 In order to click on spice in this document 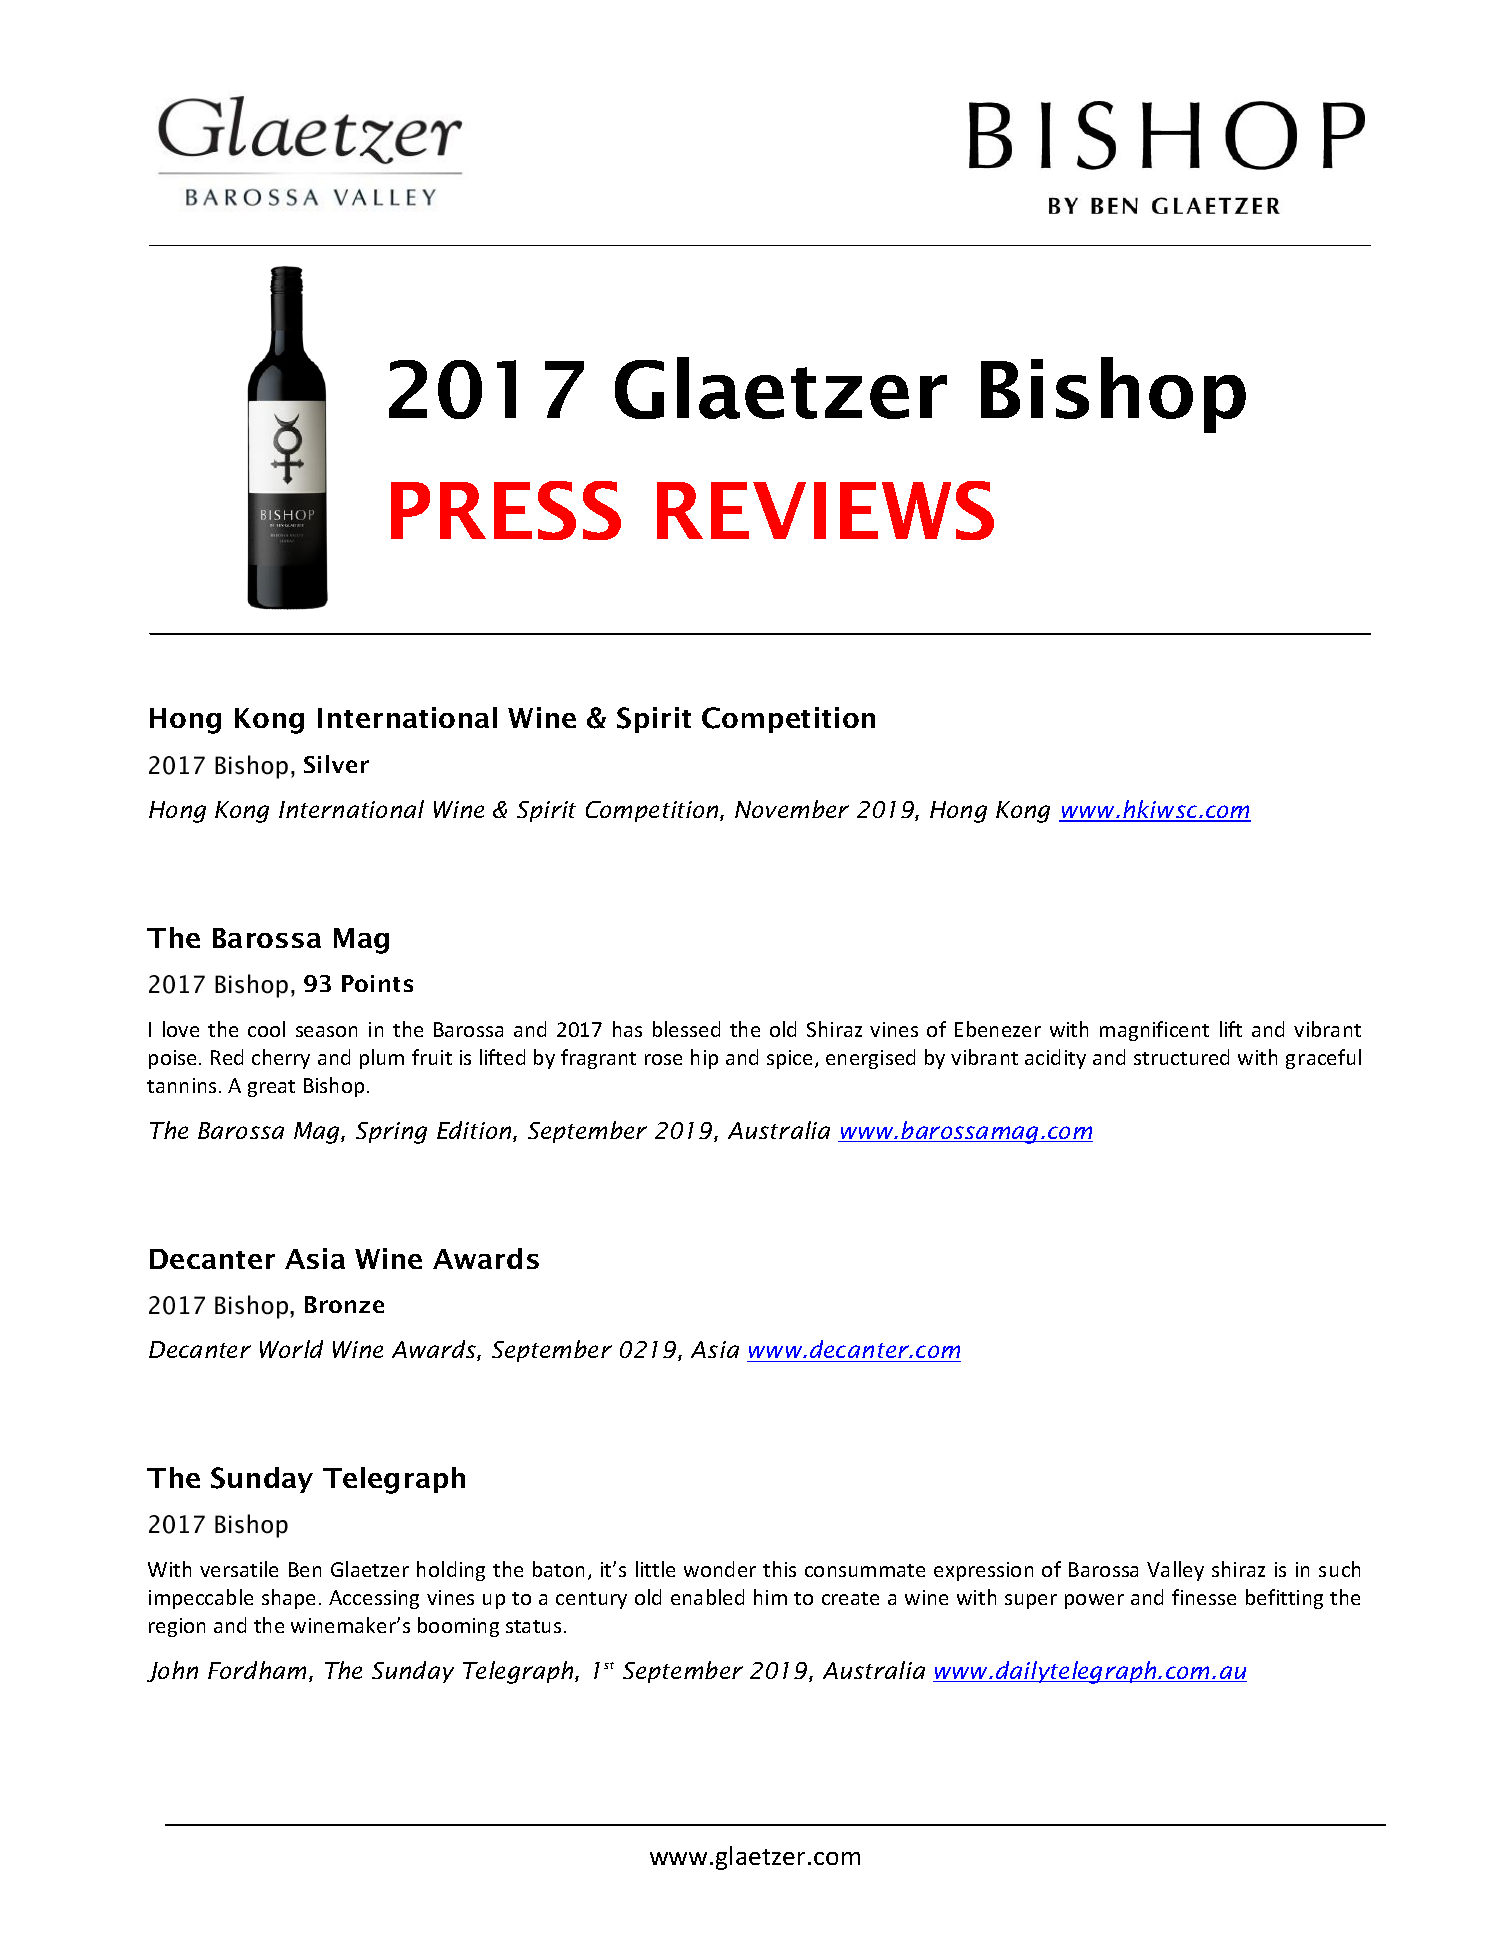, I will do `click(791, 1059)`.
